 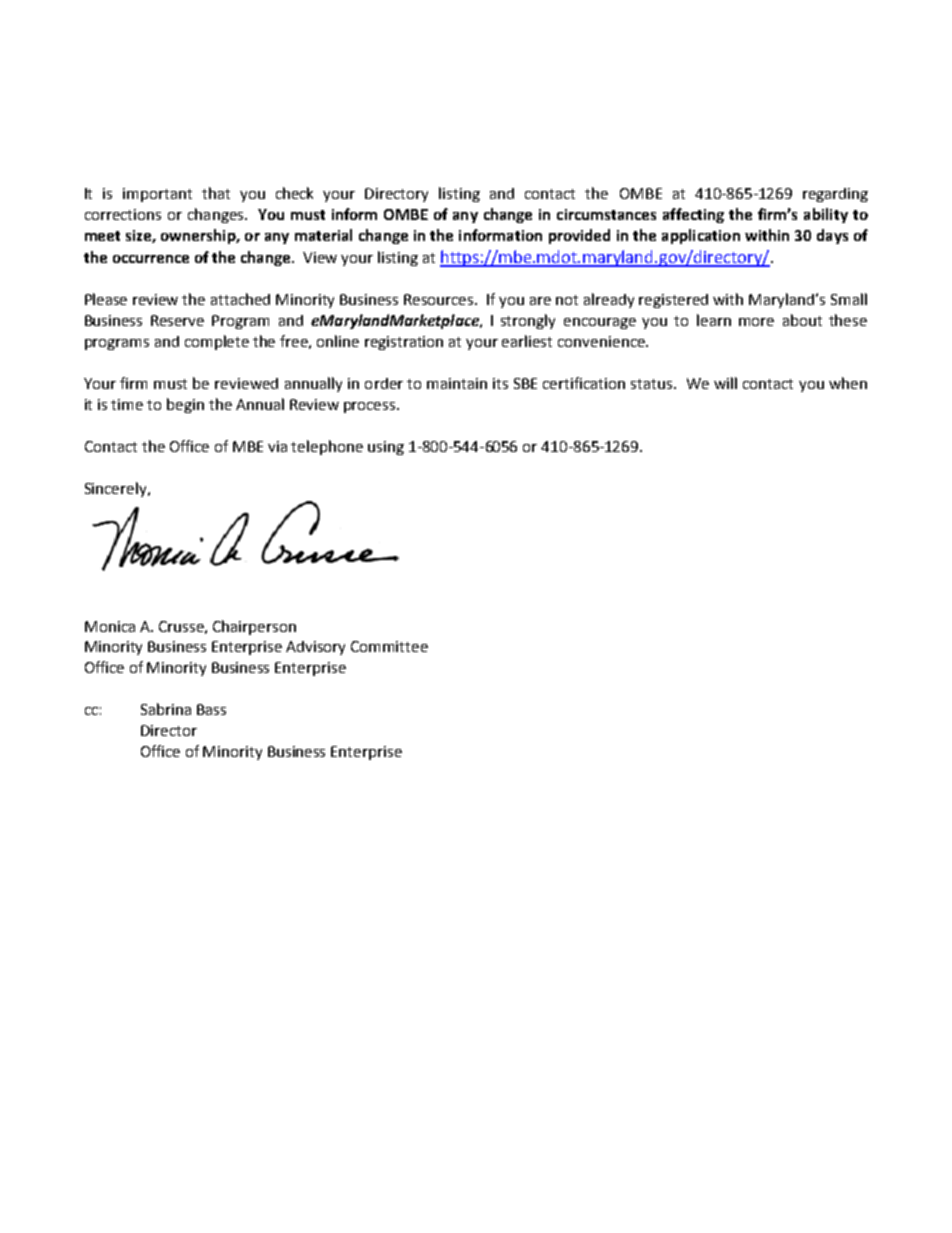 What do you see at coordinates (315, 648) in the screenshot?
I see `Advisory` at bounding box center [315, 648].
